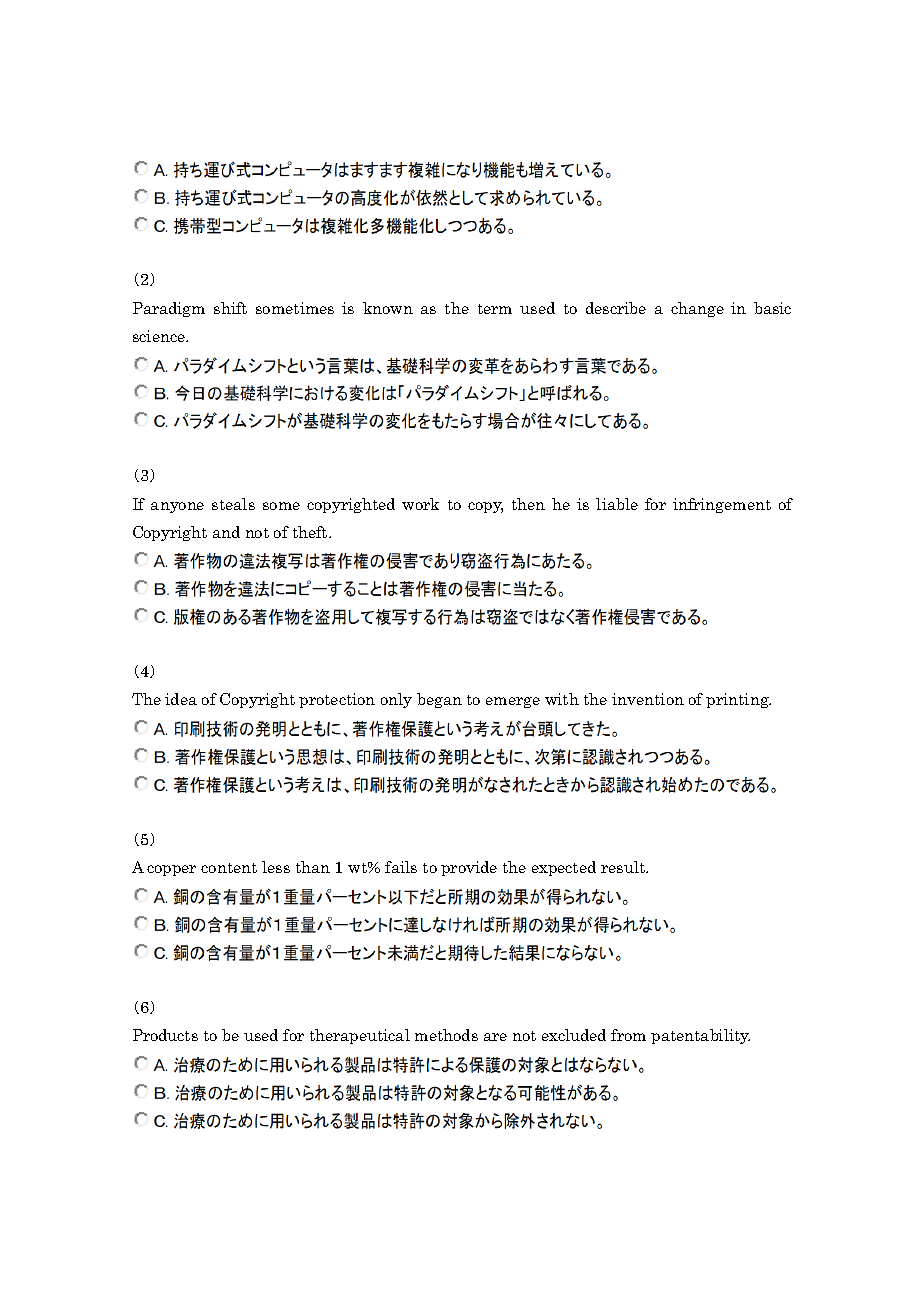 The width and height of the screenshot is (924, 1308). I want to click on result, so click(624, 867).
